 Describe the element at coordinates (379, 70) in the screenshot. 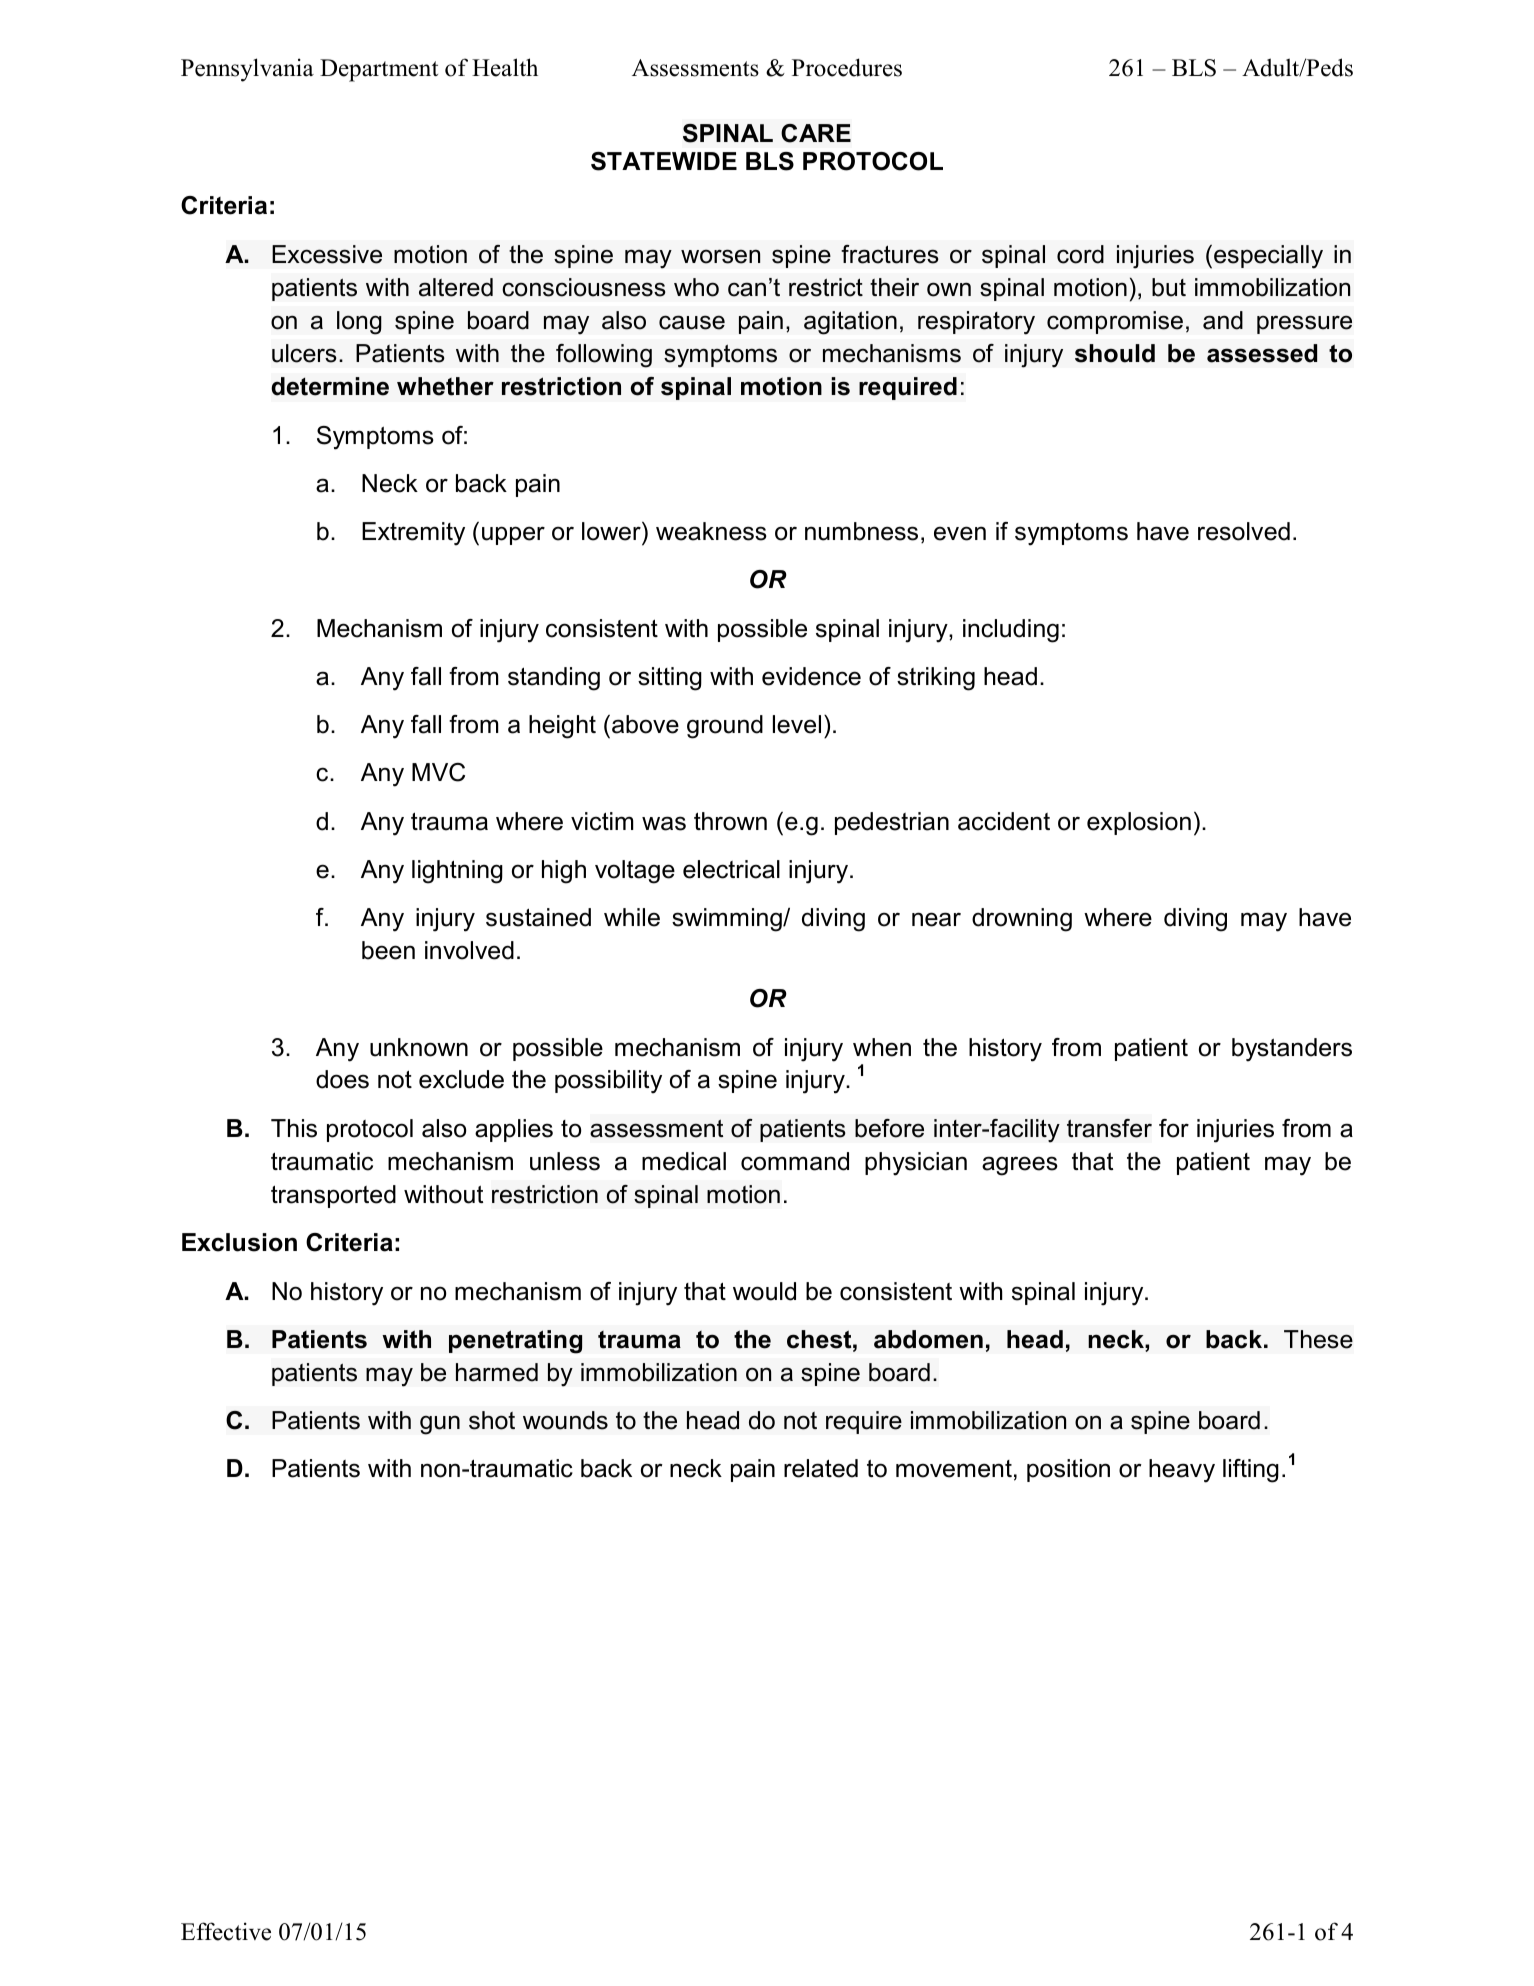

I see `Department` at that location.
